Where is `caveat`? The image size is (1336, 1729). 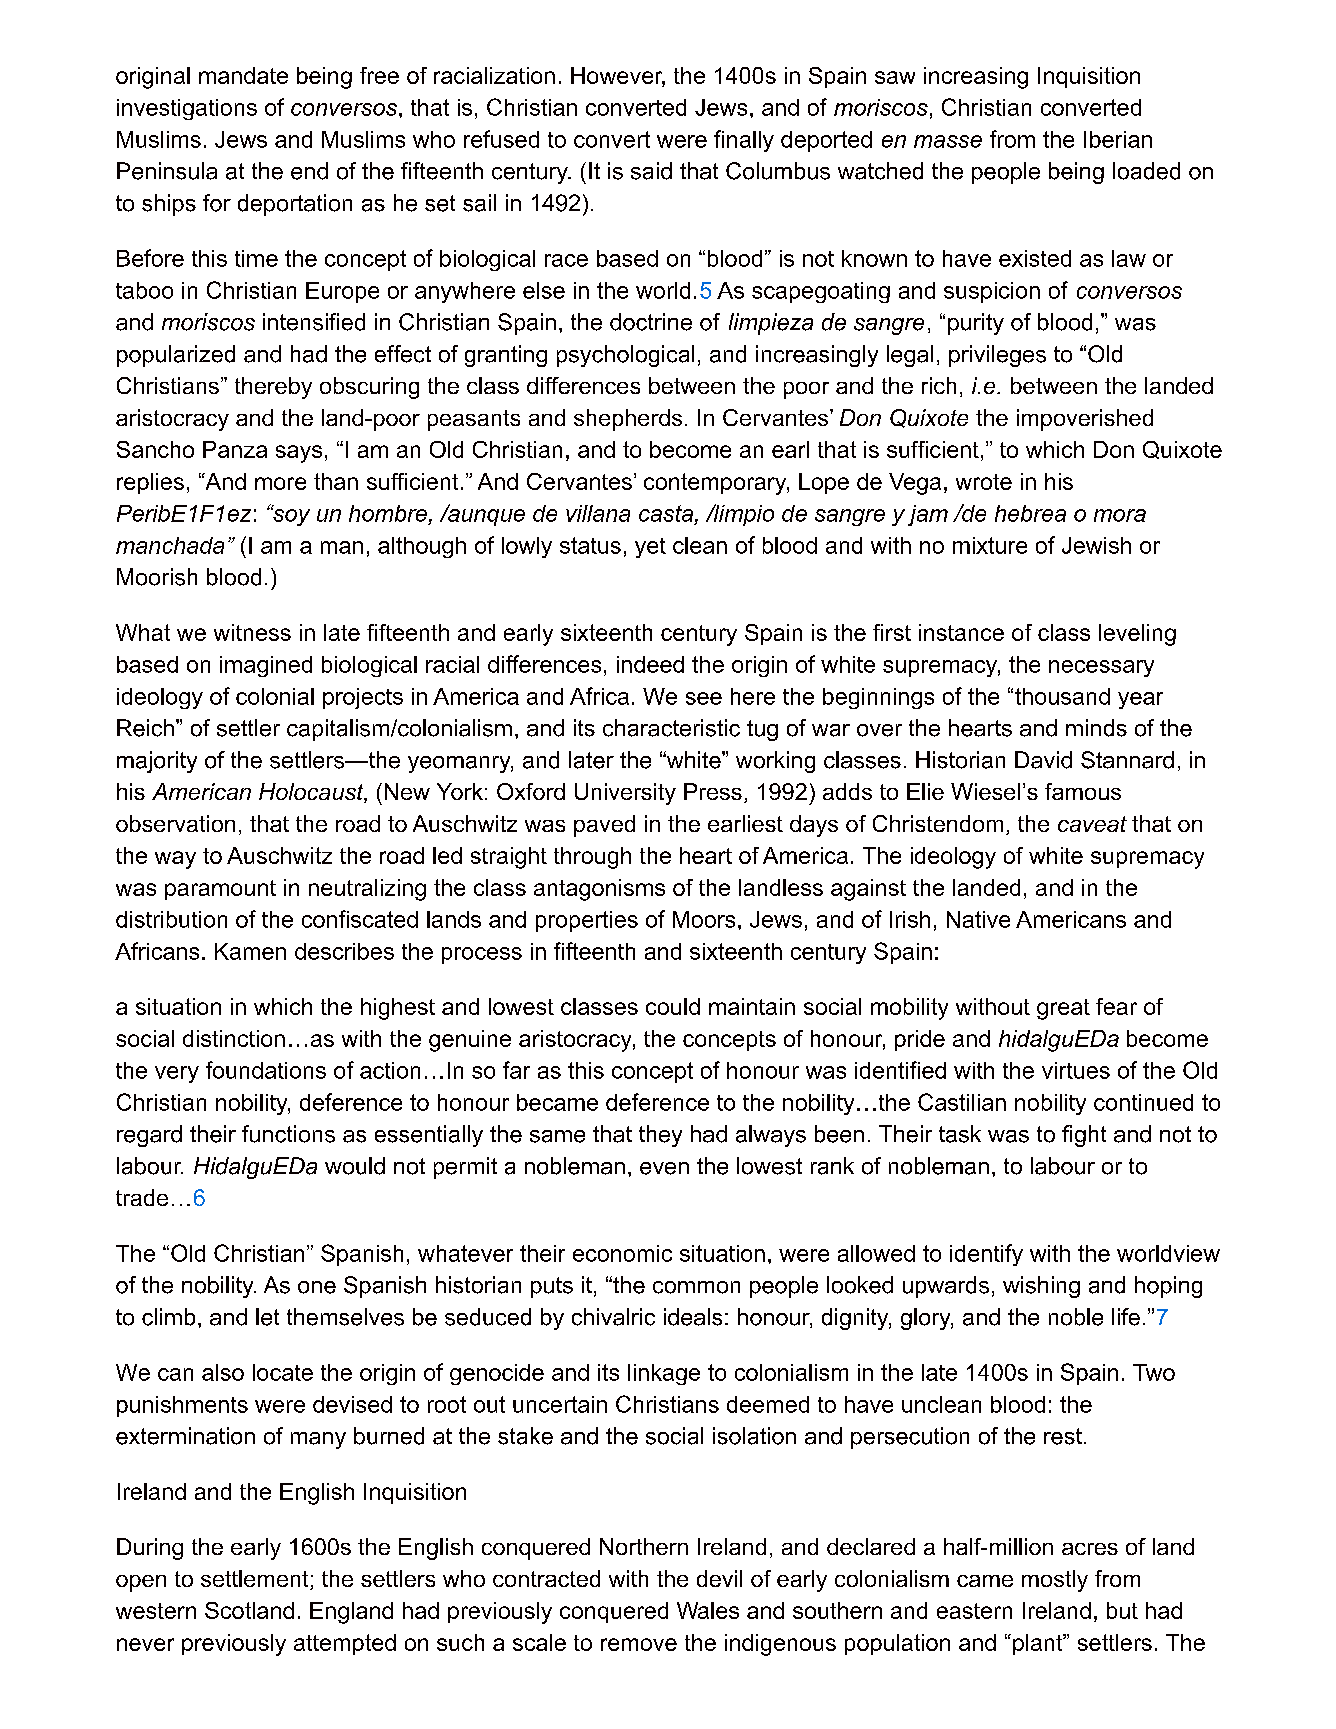 caveat is located at coordinates (1092, 824).
